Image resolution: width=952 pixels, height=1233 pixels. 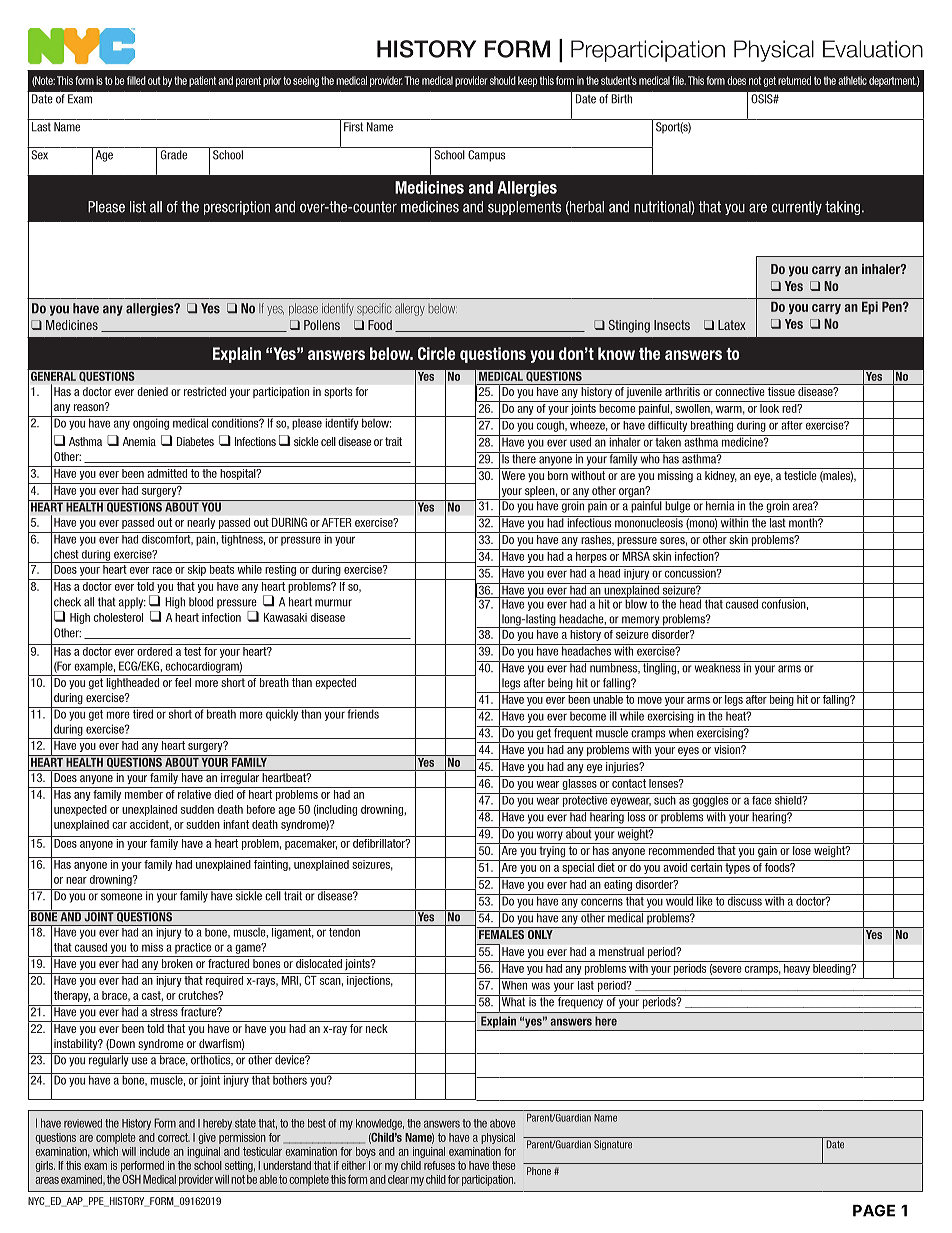 I want to click on look, so click(x=769, y=407).
